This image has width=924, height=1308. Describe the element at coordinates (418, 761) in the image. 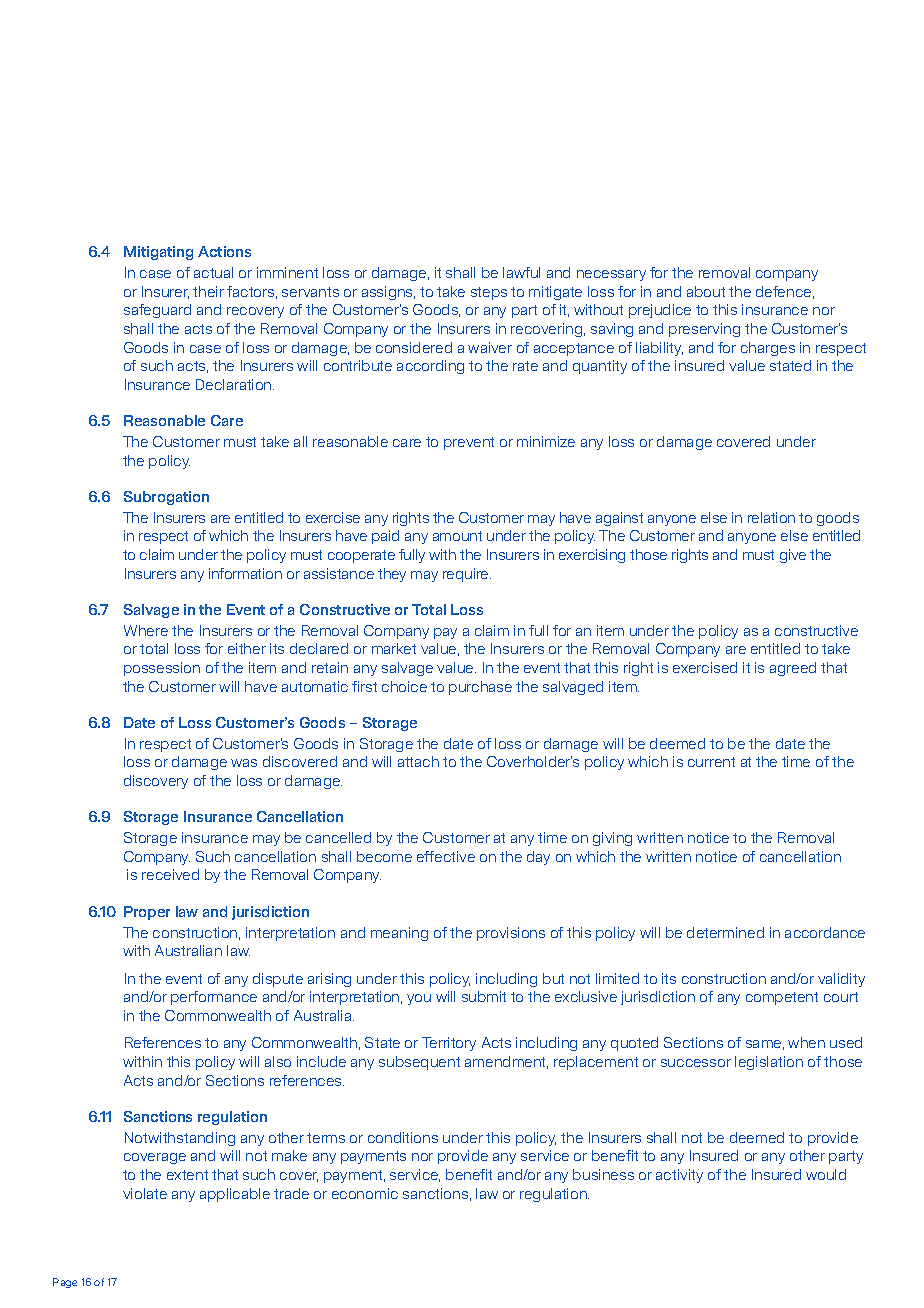

I see `attach` at that location.
